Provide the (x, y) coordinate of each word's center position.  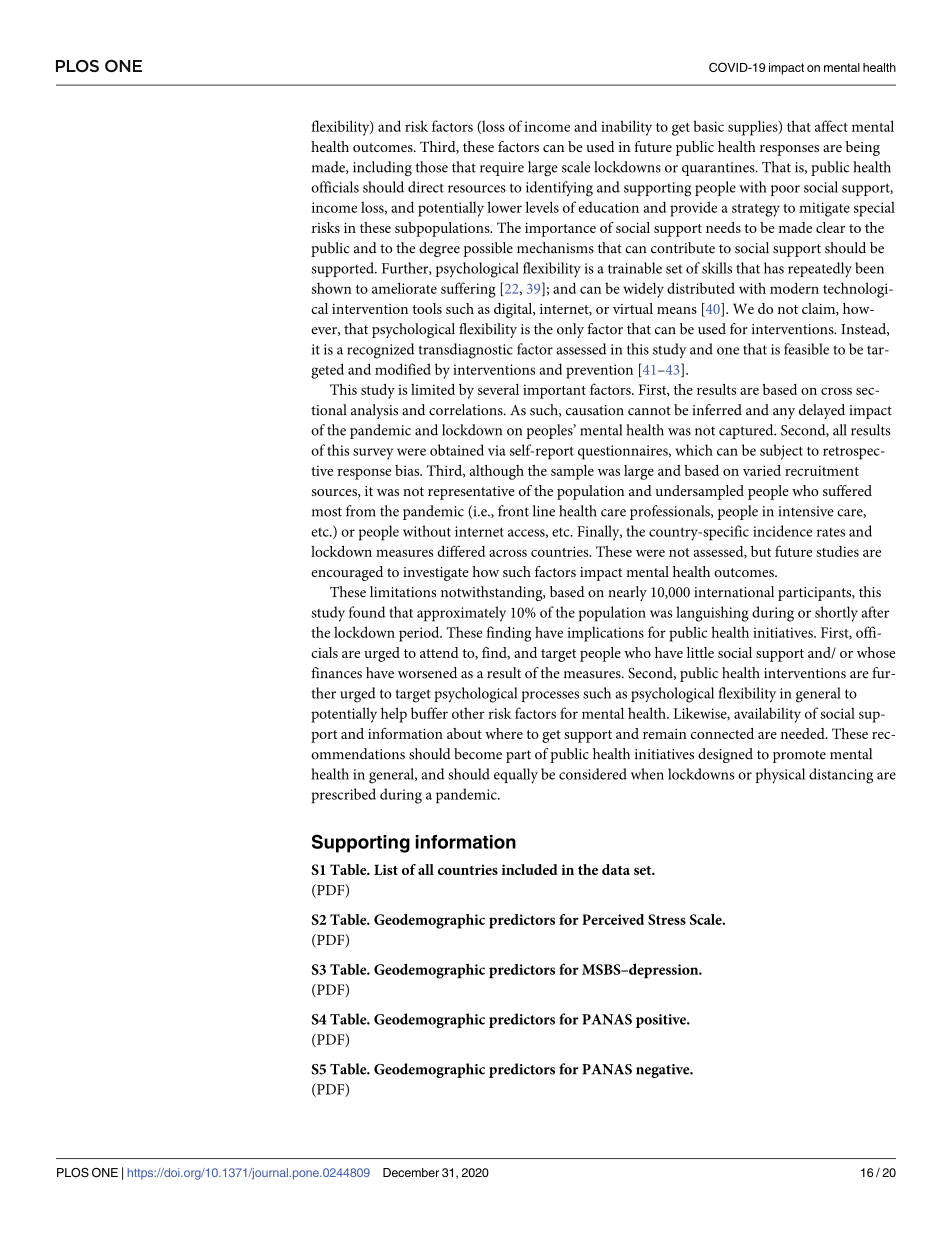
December (411, 1172)
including (382, 169)
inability (626, 128)
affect (831, 126)
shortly (836, 614)
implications (605, 634)
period (420, 634)
